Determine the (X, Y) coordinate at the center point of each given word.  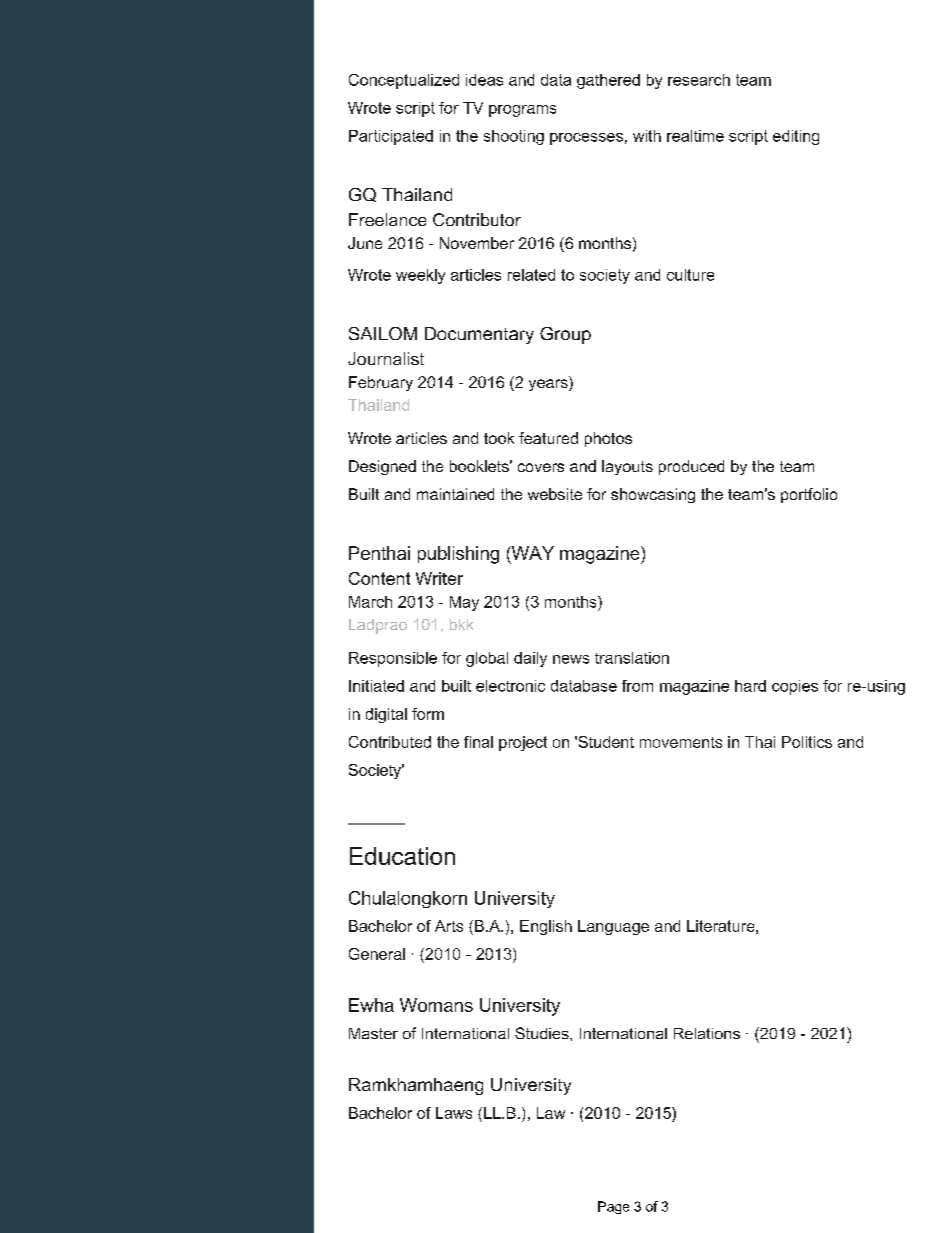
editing (796, 137)
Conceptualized (404, 81)
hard (750, 686)
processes (586, 139)
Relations (707, 1033)
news (571, 659)
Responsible (393, 659)
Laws (454, 1113)
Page (613, 1207)
